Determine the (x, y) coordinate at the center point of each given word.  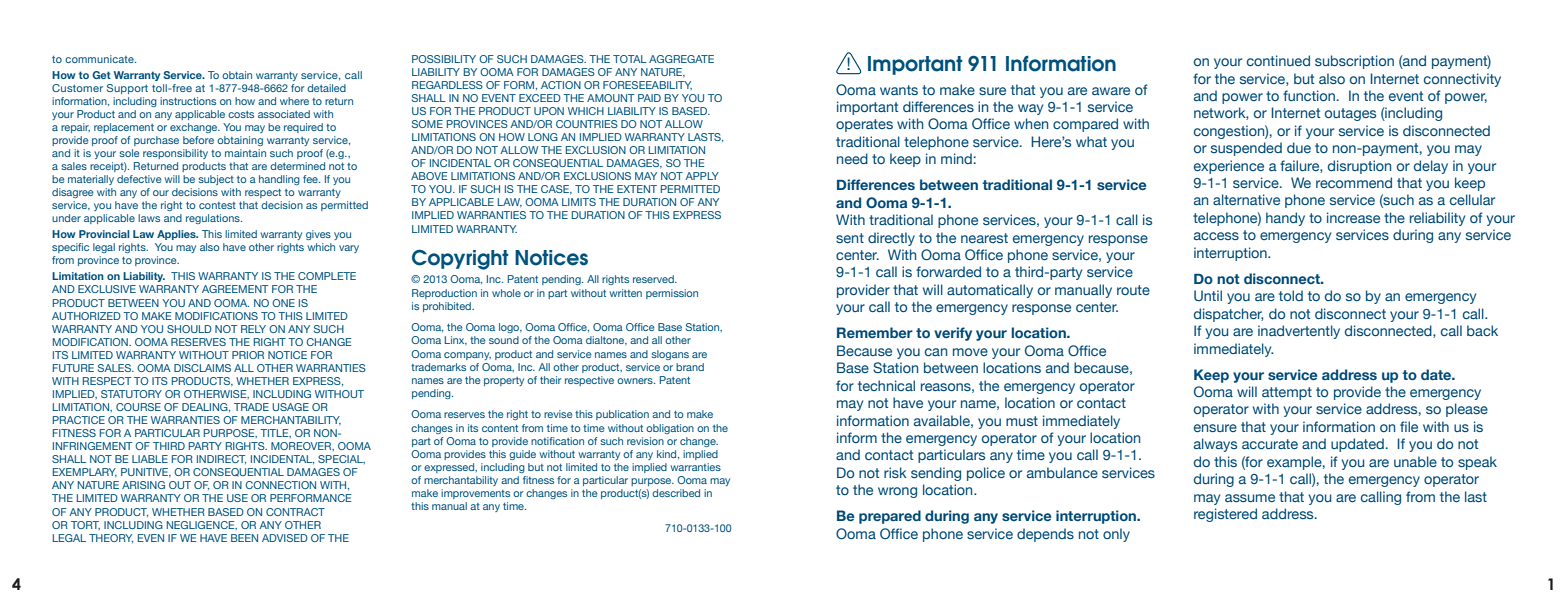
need (852, 158)
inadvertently (1299, 332)
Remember (875, 332)
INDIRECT (221, 459)
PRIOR (248, 355)
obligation (670, 429)
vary (349, 249)
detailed (326, 88)
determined (297, 166)
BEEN (244, 538)
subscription (1354, 62)
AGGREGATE (681, 59)
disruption (1359, 167)
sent (850, 238)
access (1216, 236)
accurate (1270, 444)
